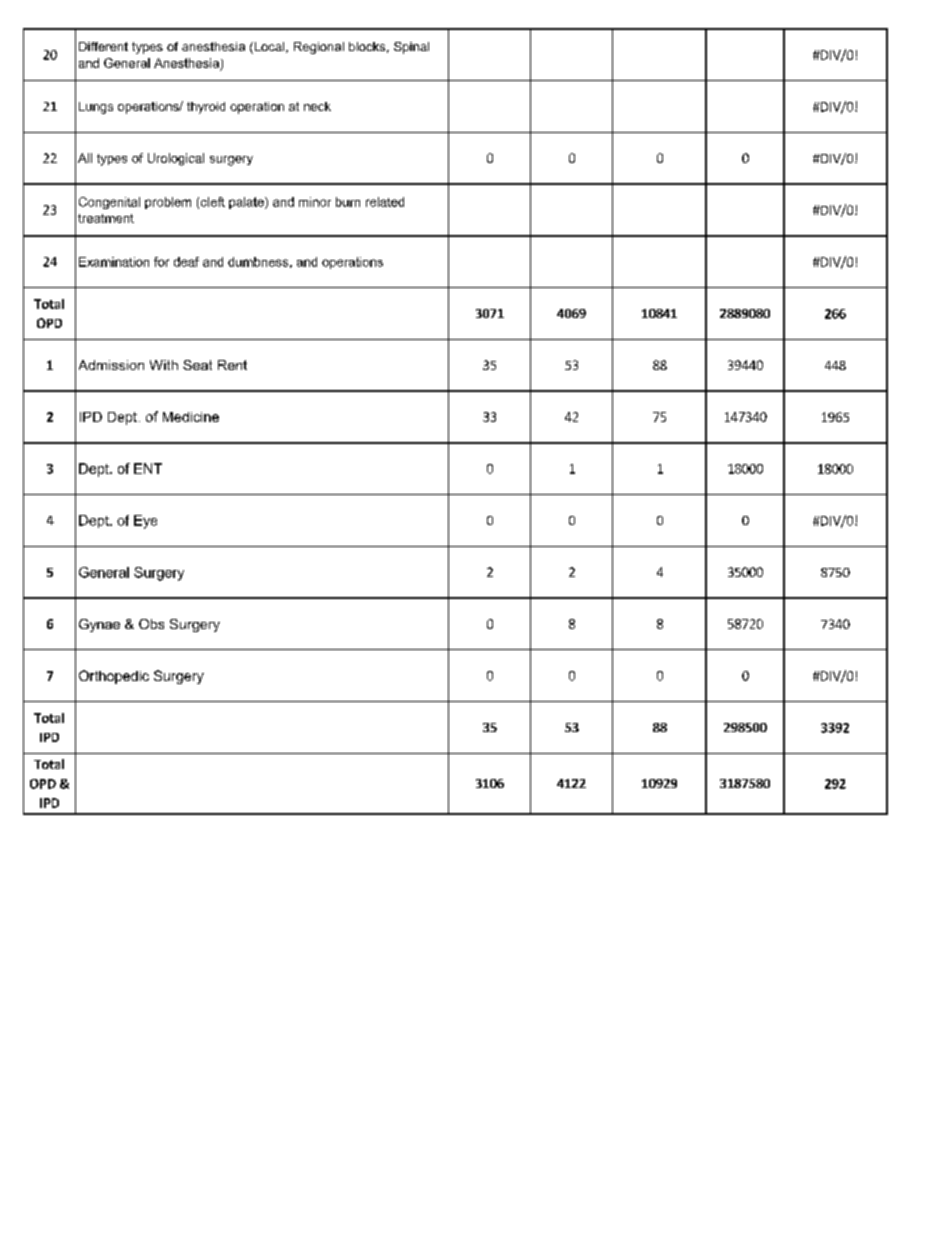 The height and width of the screenshot is (1233, 952). I want to click on Admission, so click(111, 365).
